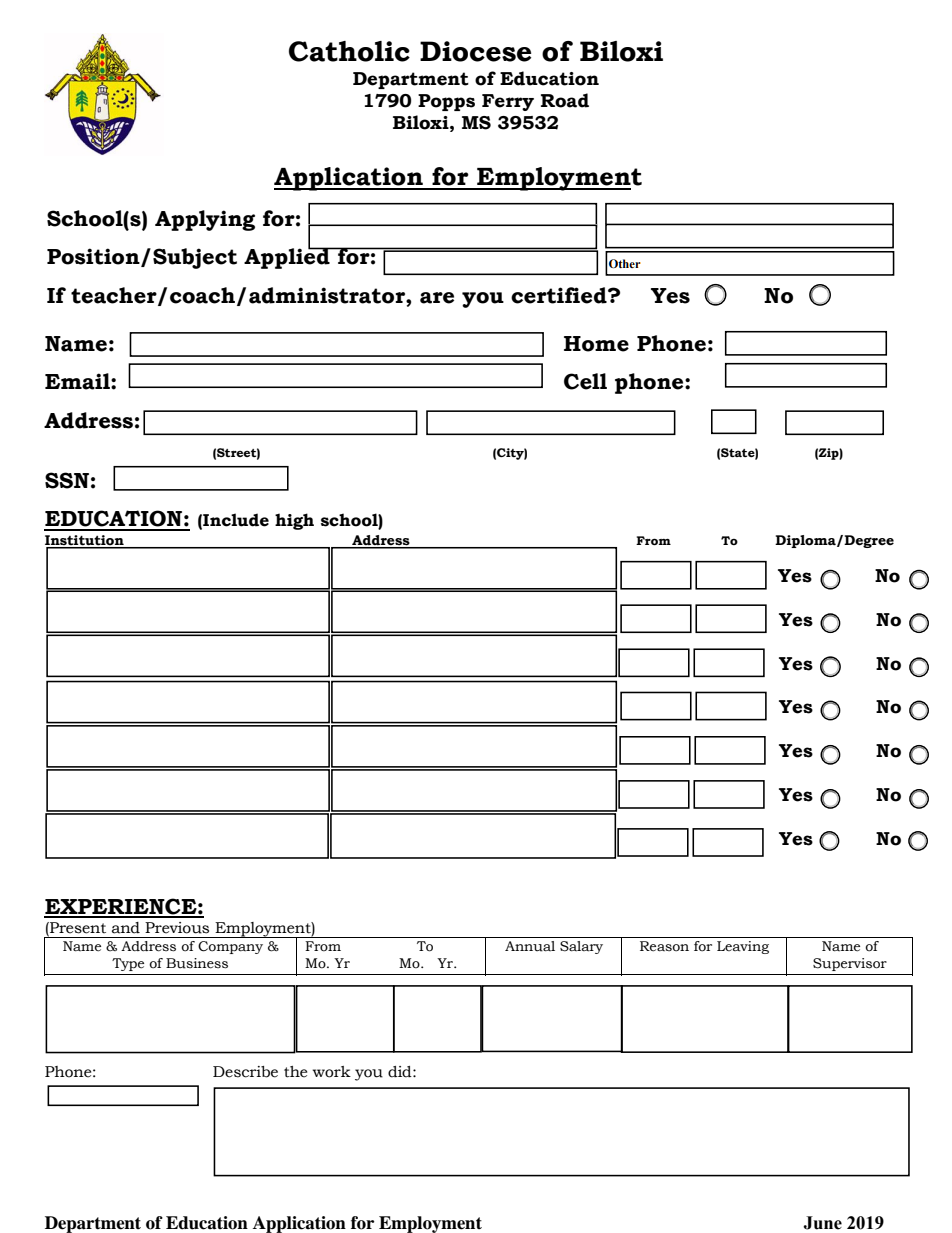 This screenshot has height=1233, width=952. Describe the element at coordinates (245, 1072) in the screenshot. I see `Describe` at that location.
